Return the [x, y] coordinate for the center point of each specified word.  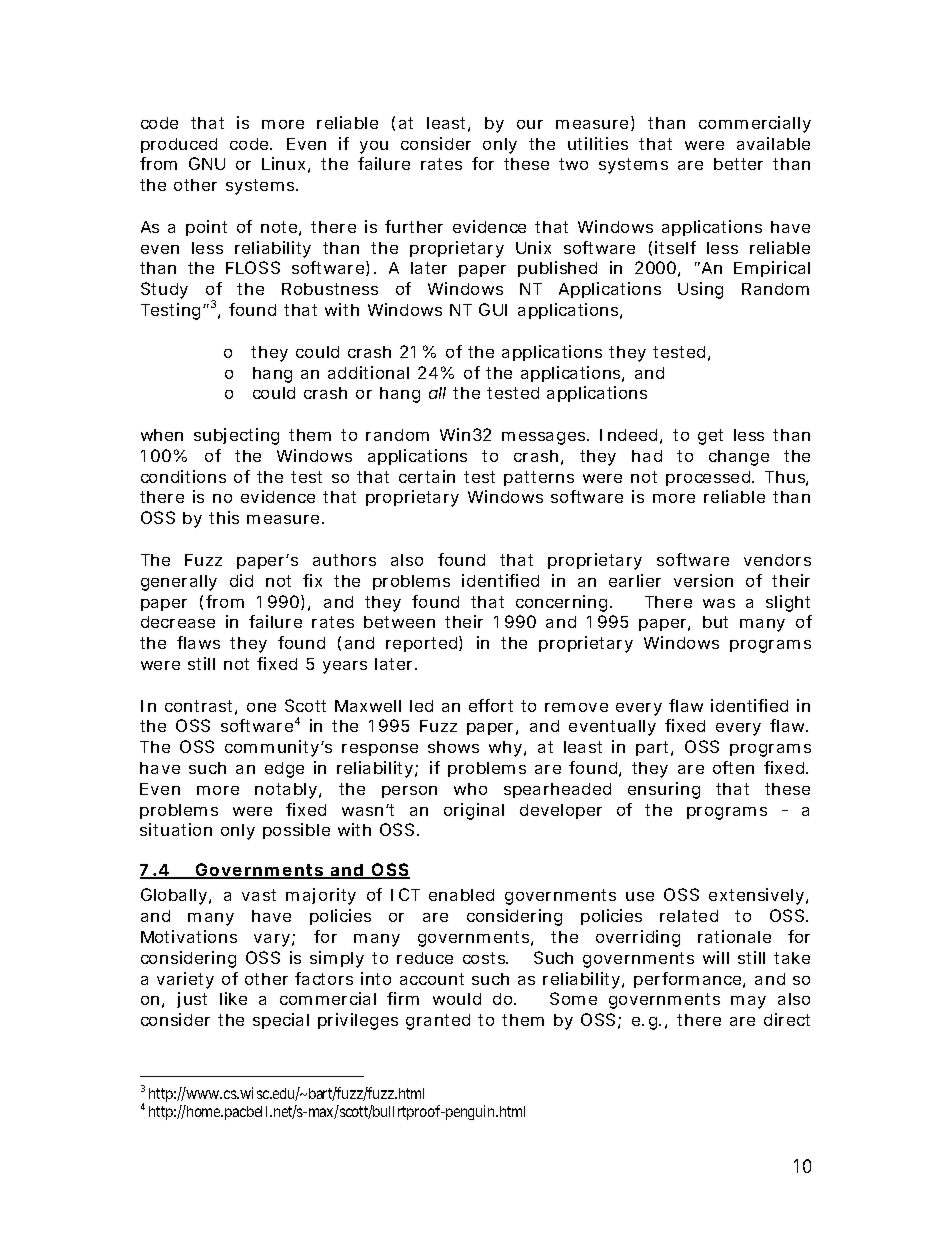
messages [545, 438]
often [733, 767]
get [710, 437]
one [261, 707]
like [233, 998]
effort [491, 705]
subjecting [236, 436]
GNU [207, 163]
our [530, 124]
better [738, 164]
